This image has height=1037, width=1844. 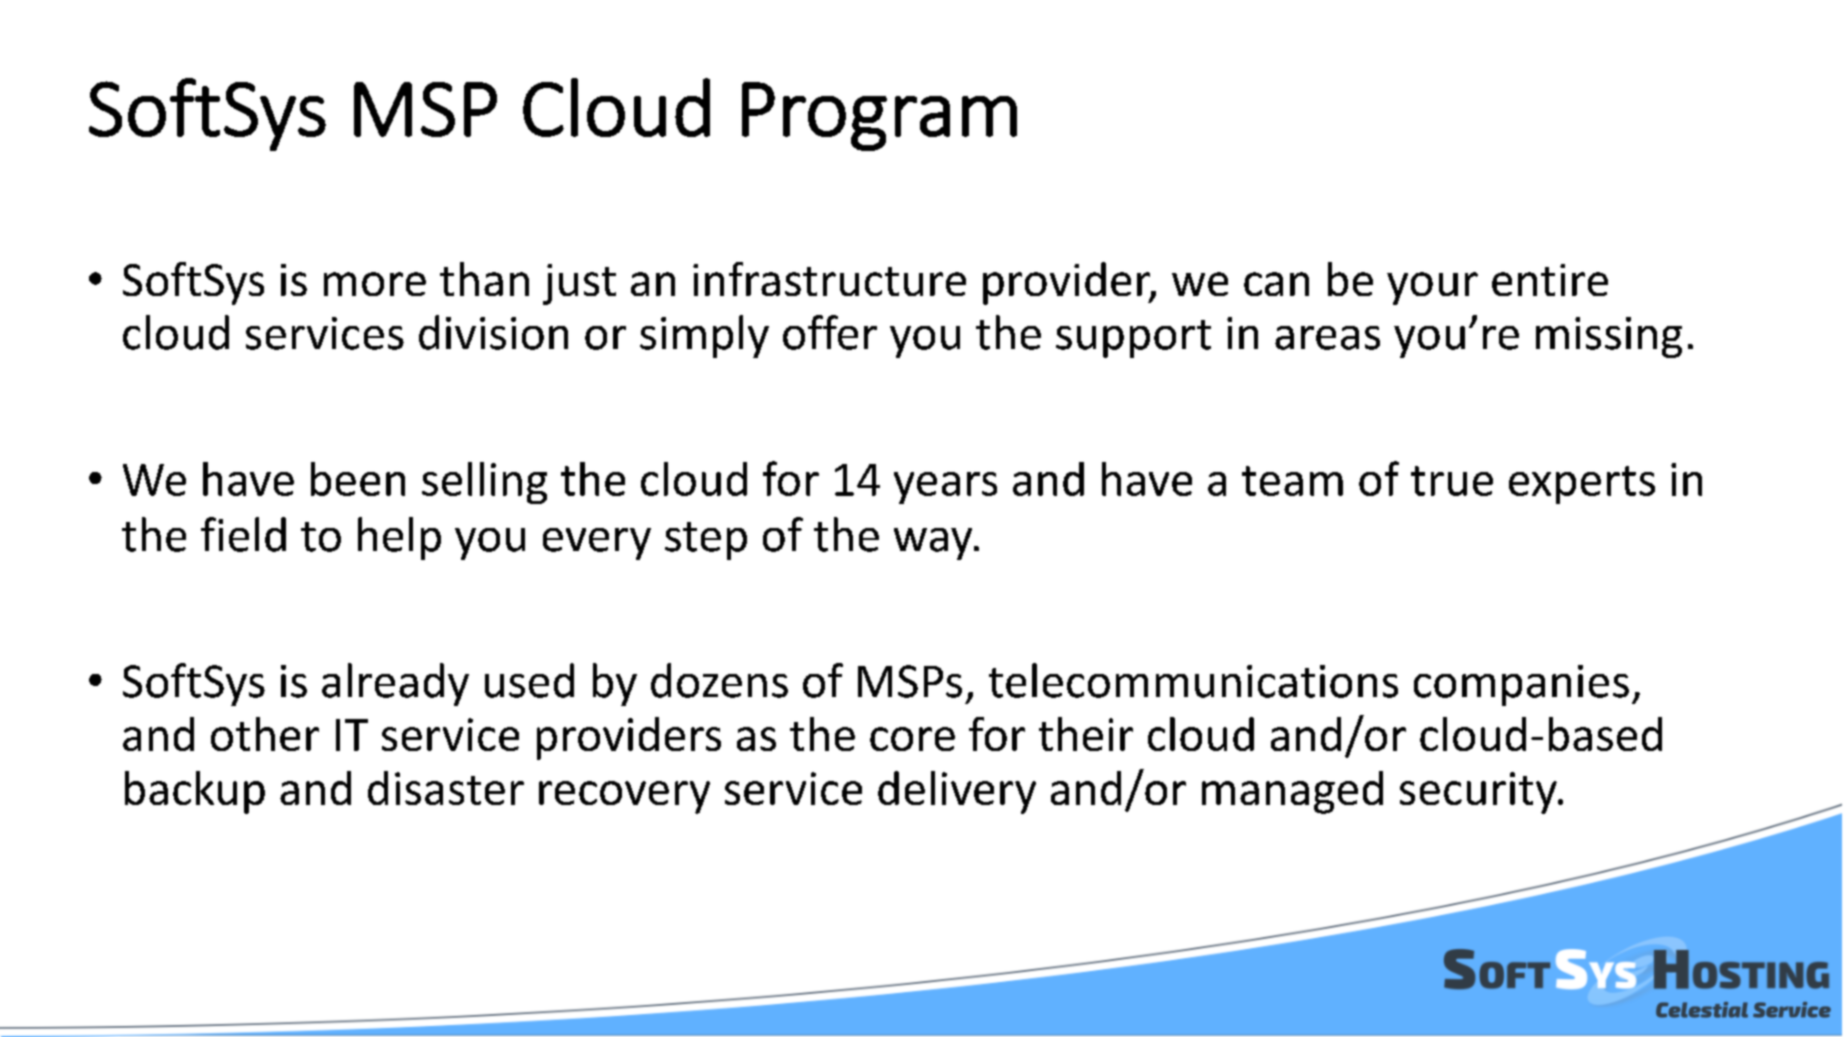 What do you see at coordinates (1550, 280) in the image?
I see `entire` at bounding box center [1550, 280].
